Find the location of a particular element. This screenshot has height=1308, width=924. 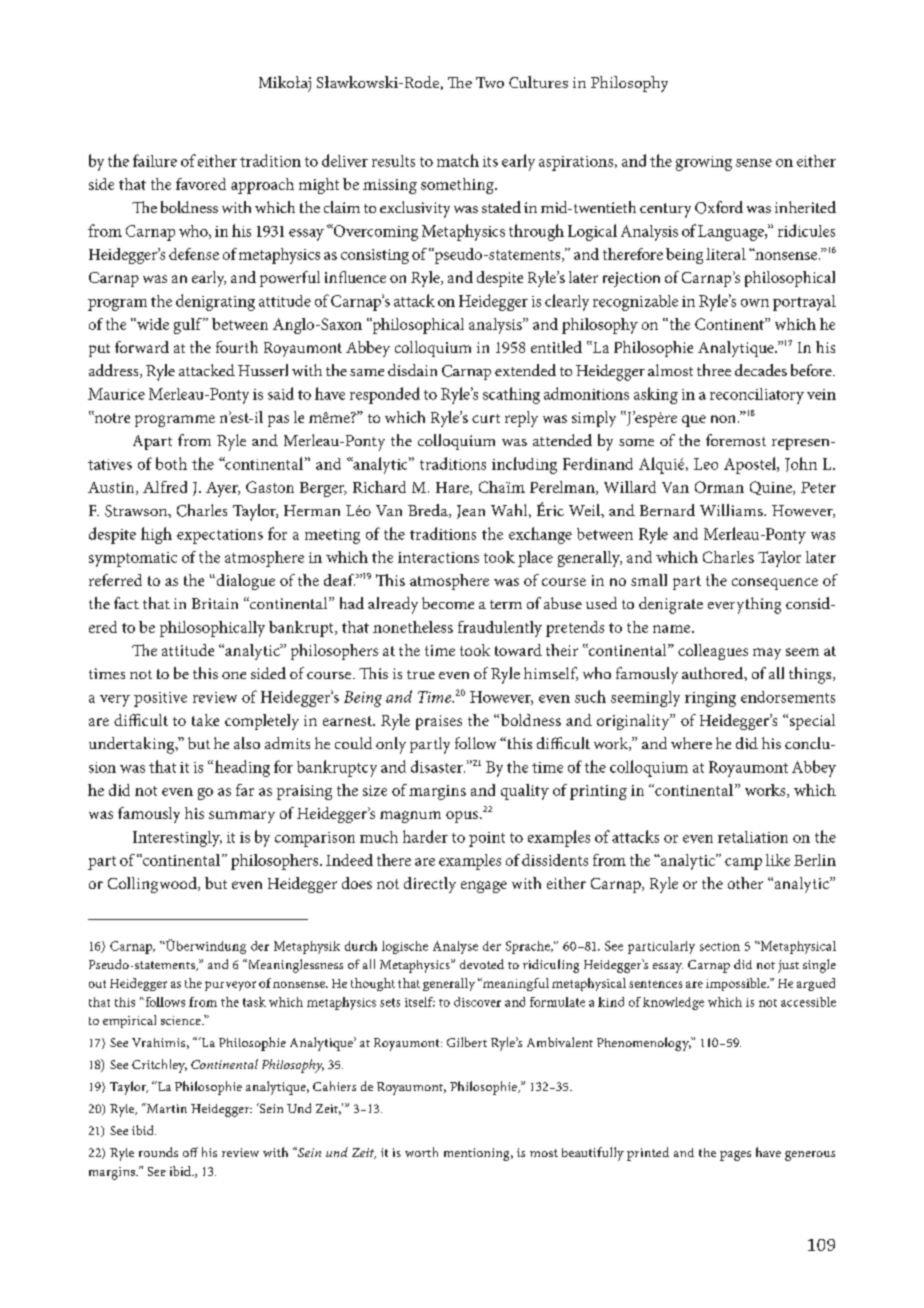

growing is located at coordinates (704, 163).
